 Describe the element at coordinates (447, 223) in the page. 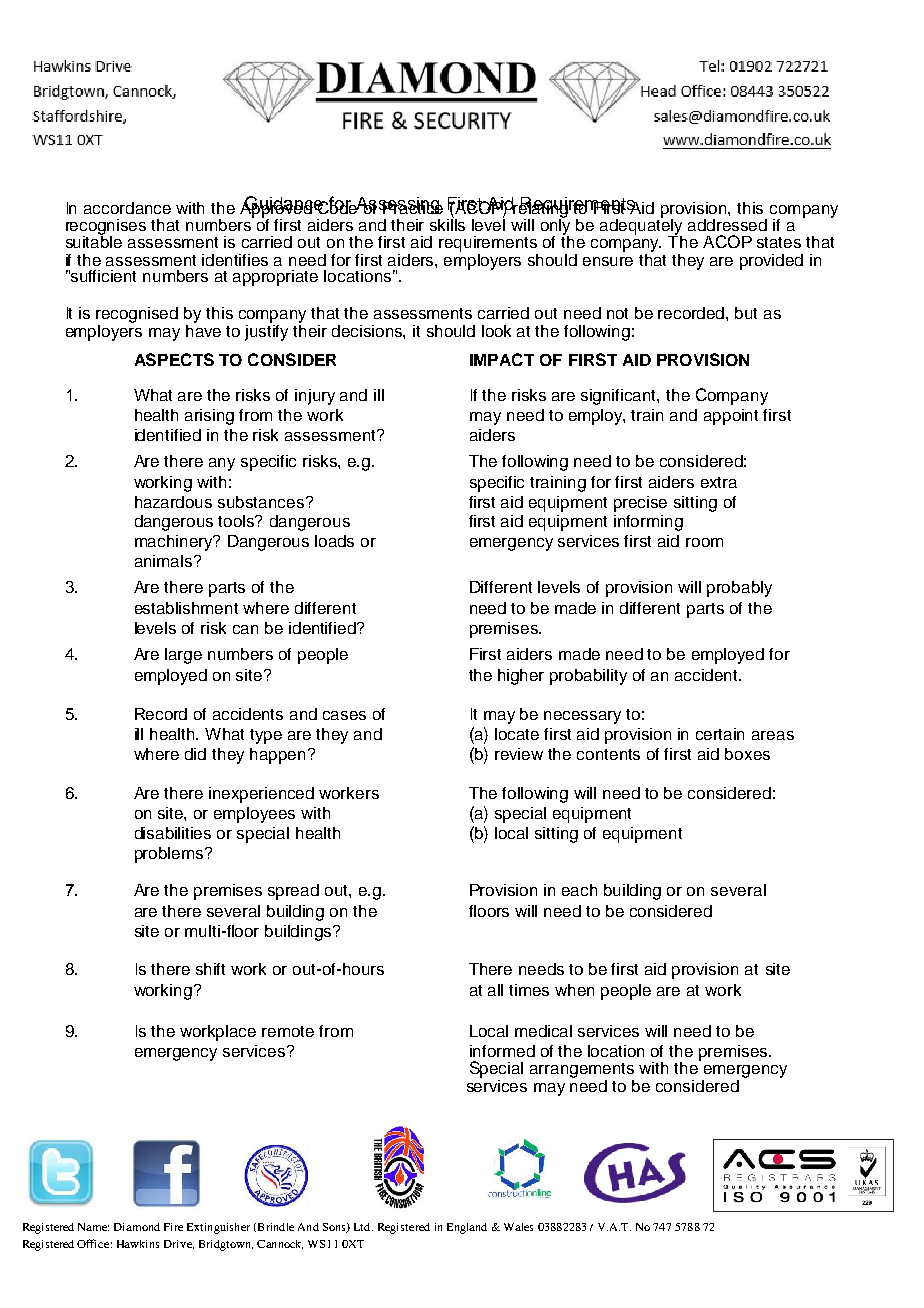

I see `skills` at that location.
